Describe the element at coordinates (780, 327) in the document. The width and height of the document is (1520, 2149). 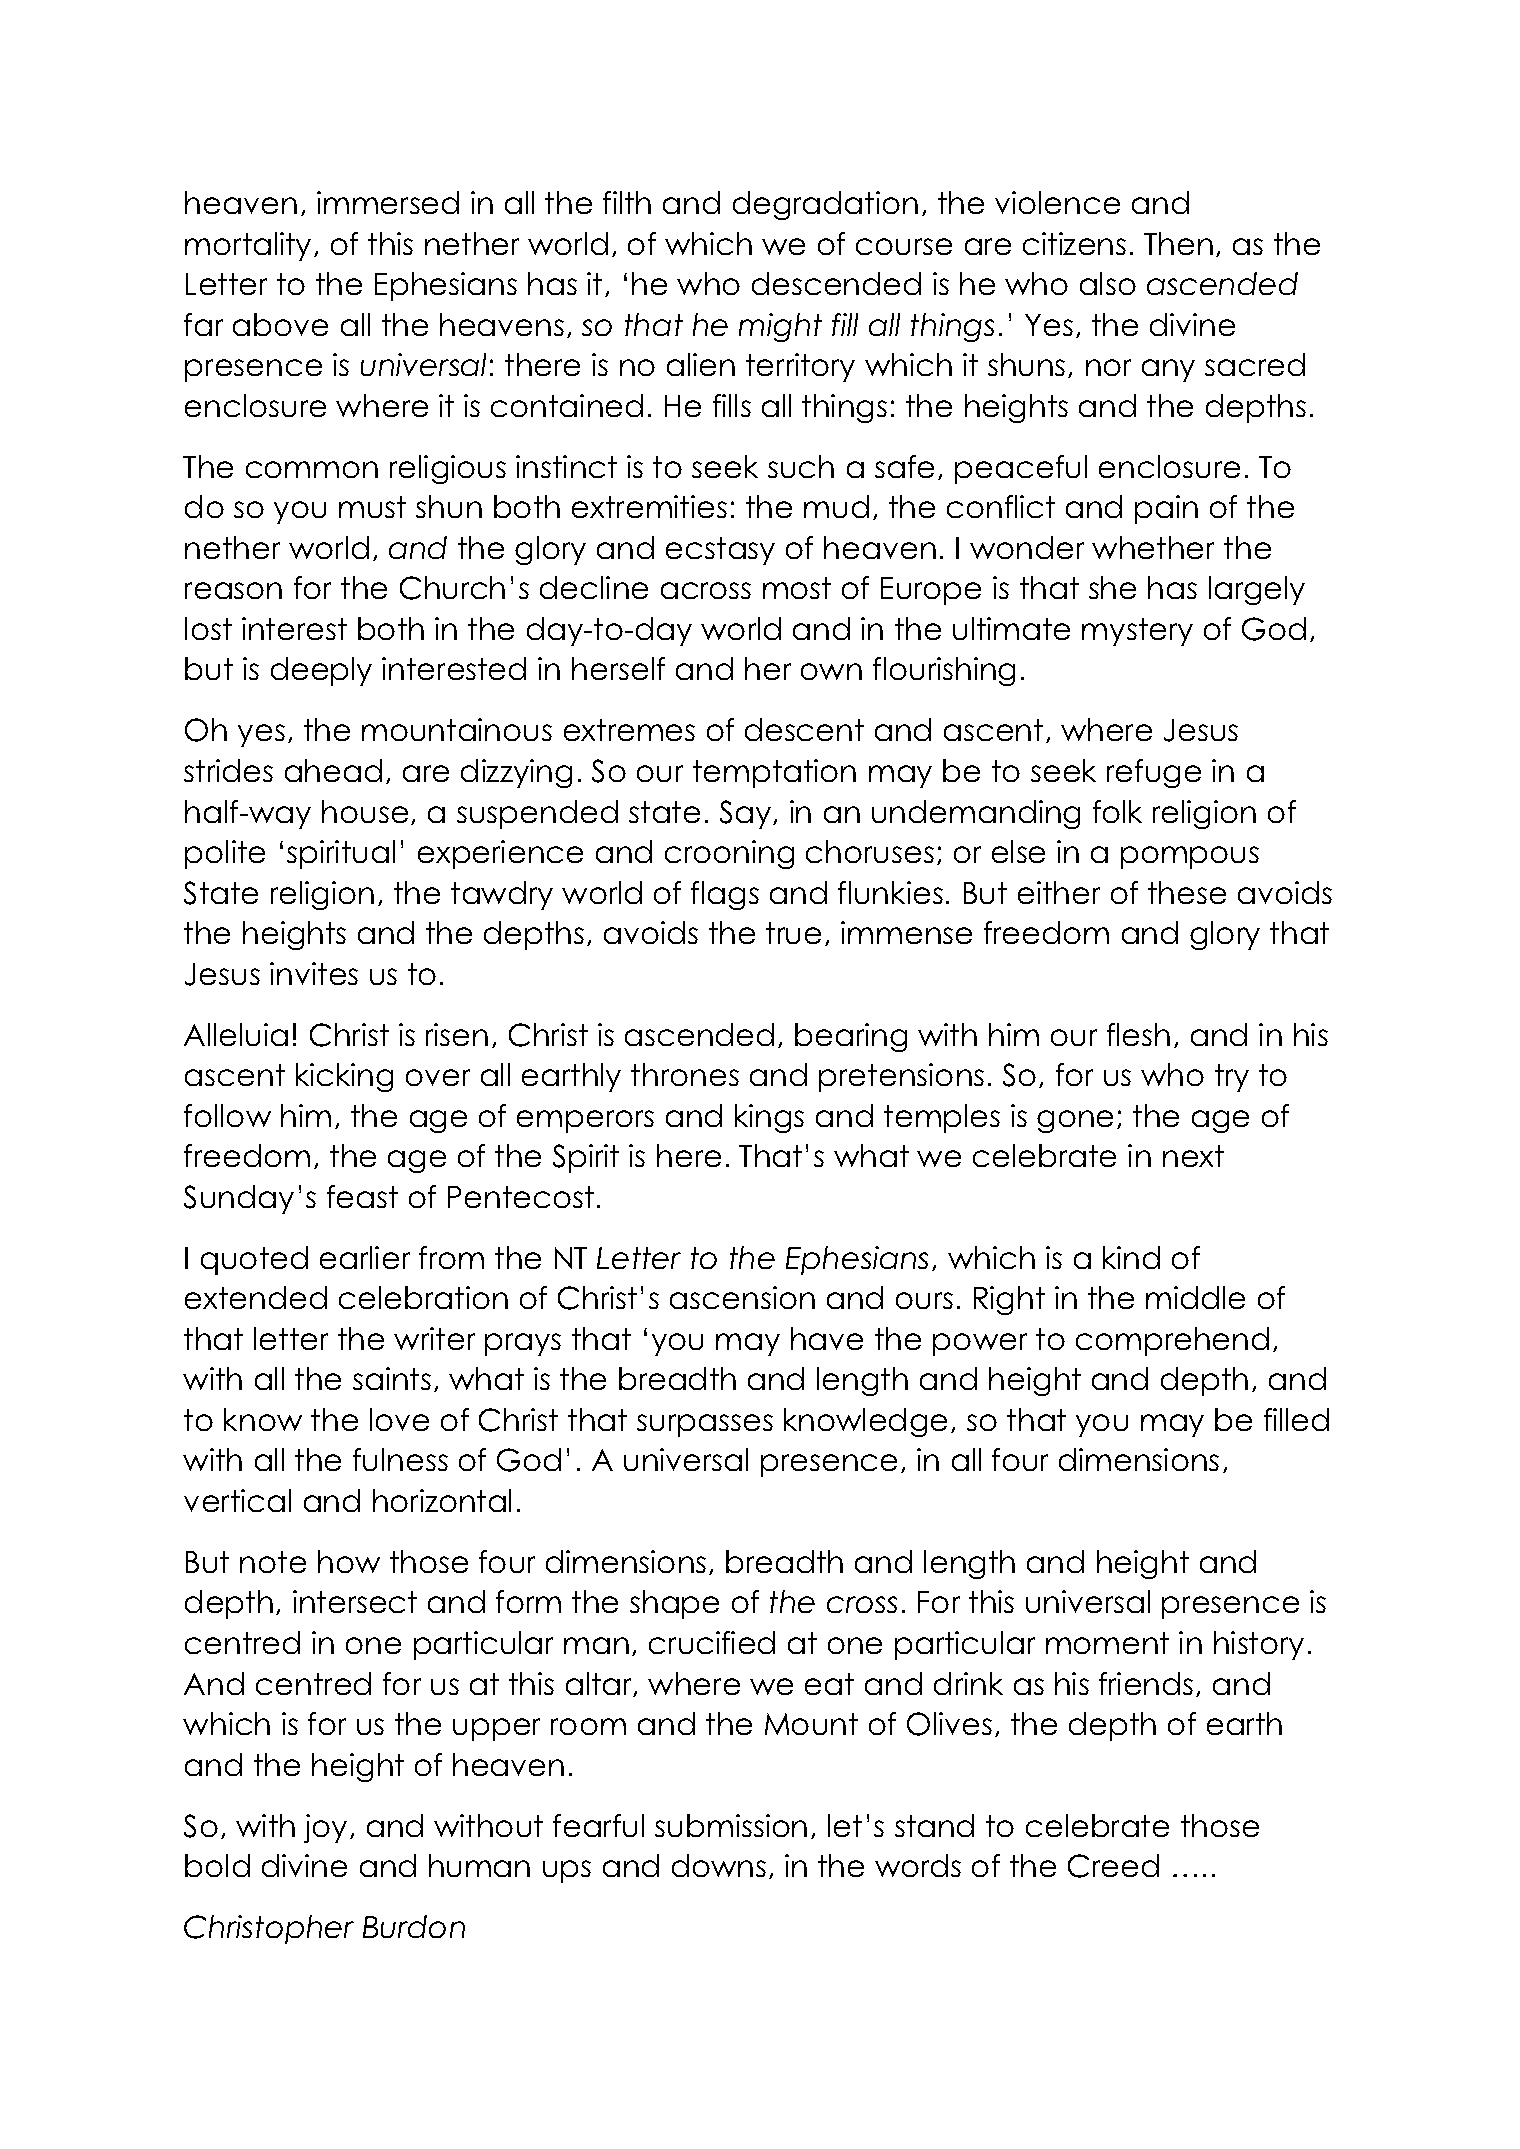
I see `might` at that location.
